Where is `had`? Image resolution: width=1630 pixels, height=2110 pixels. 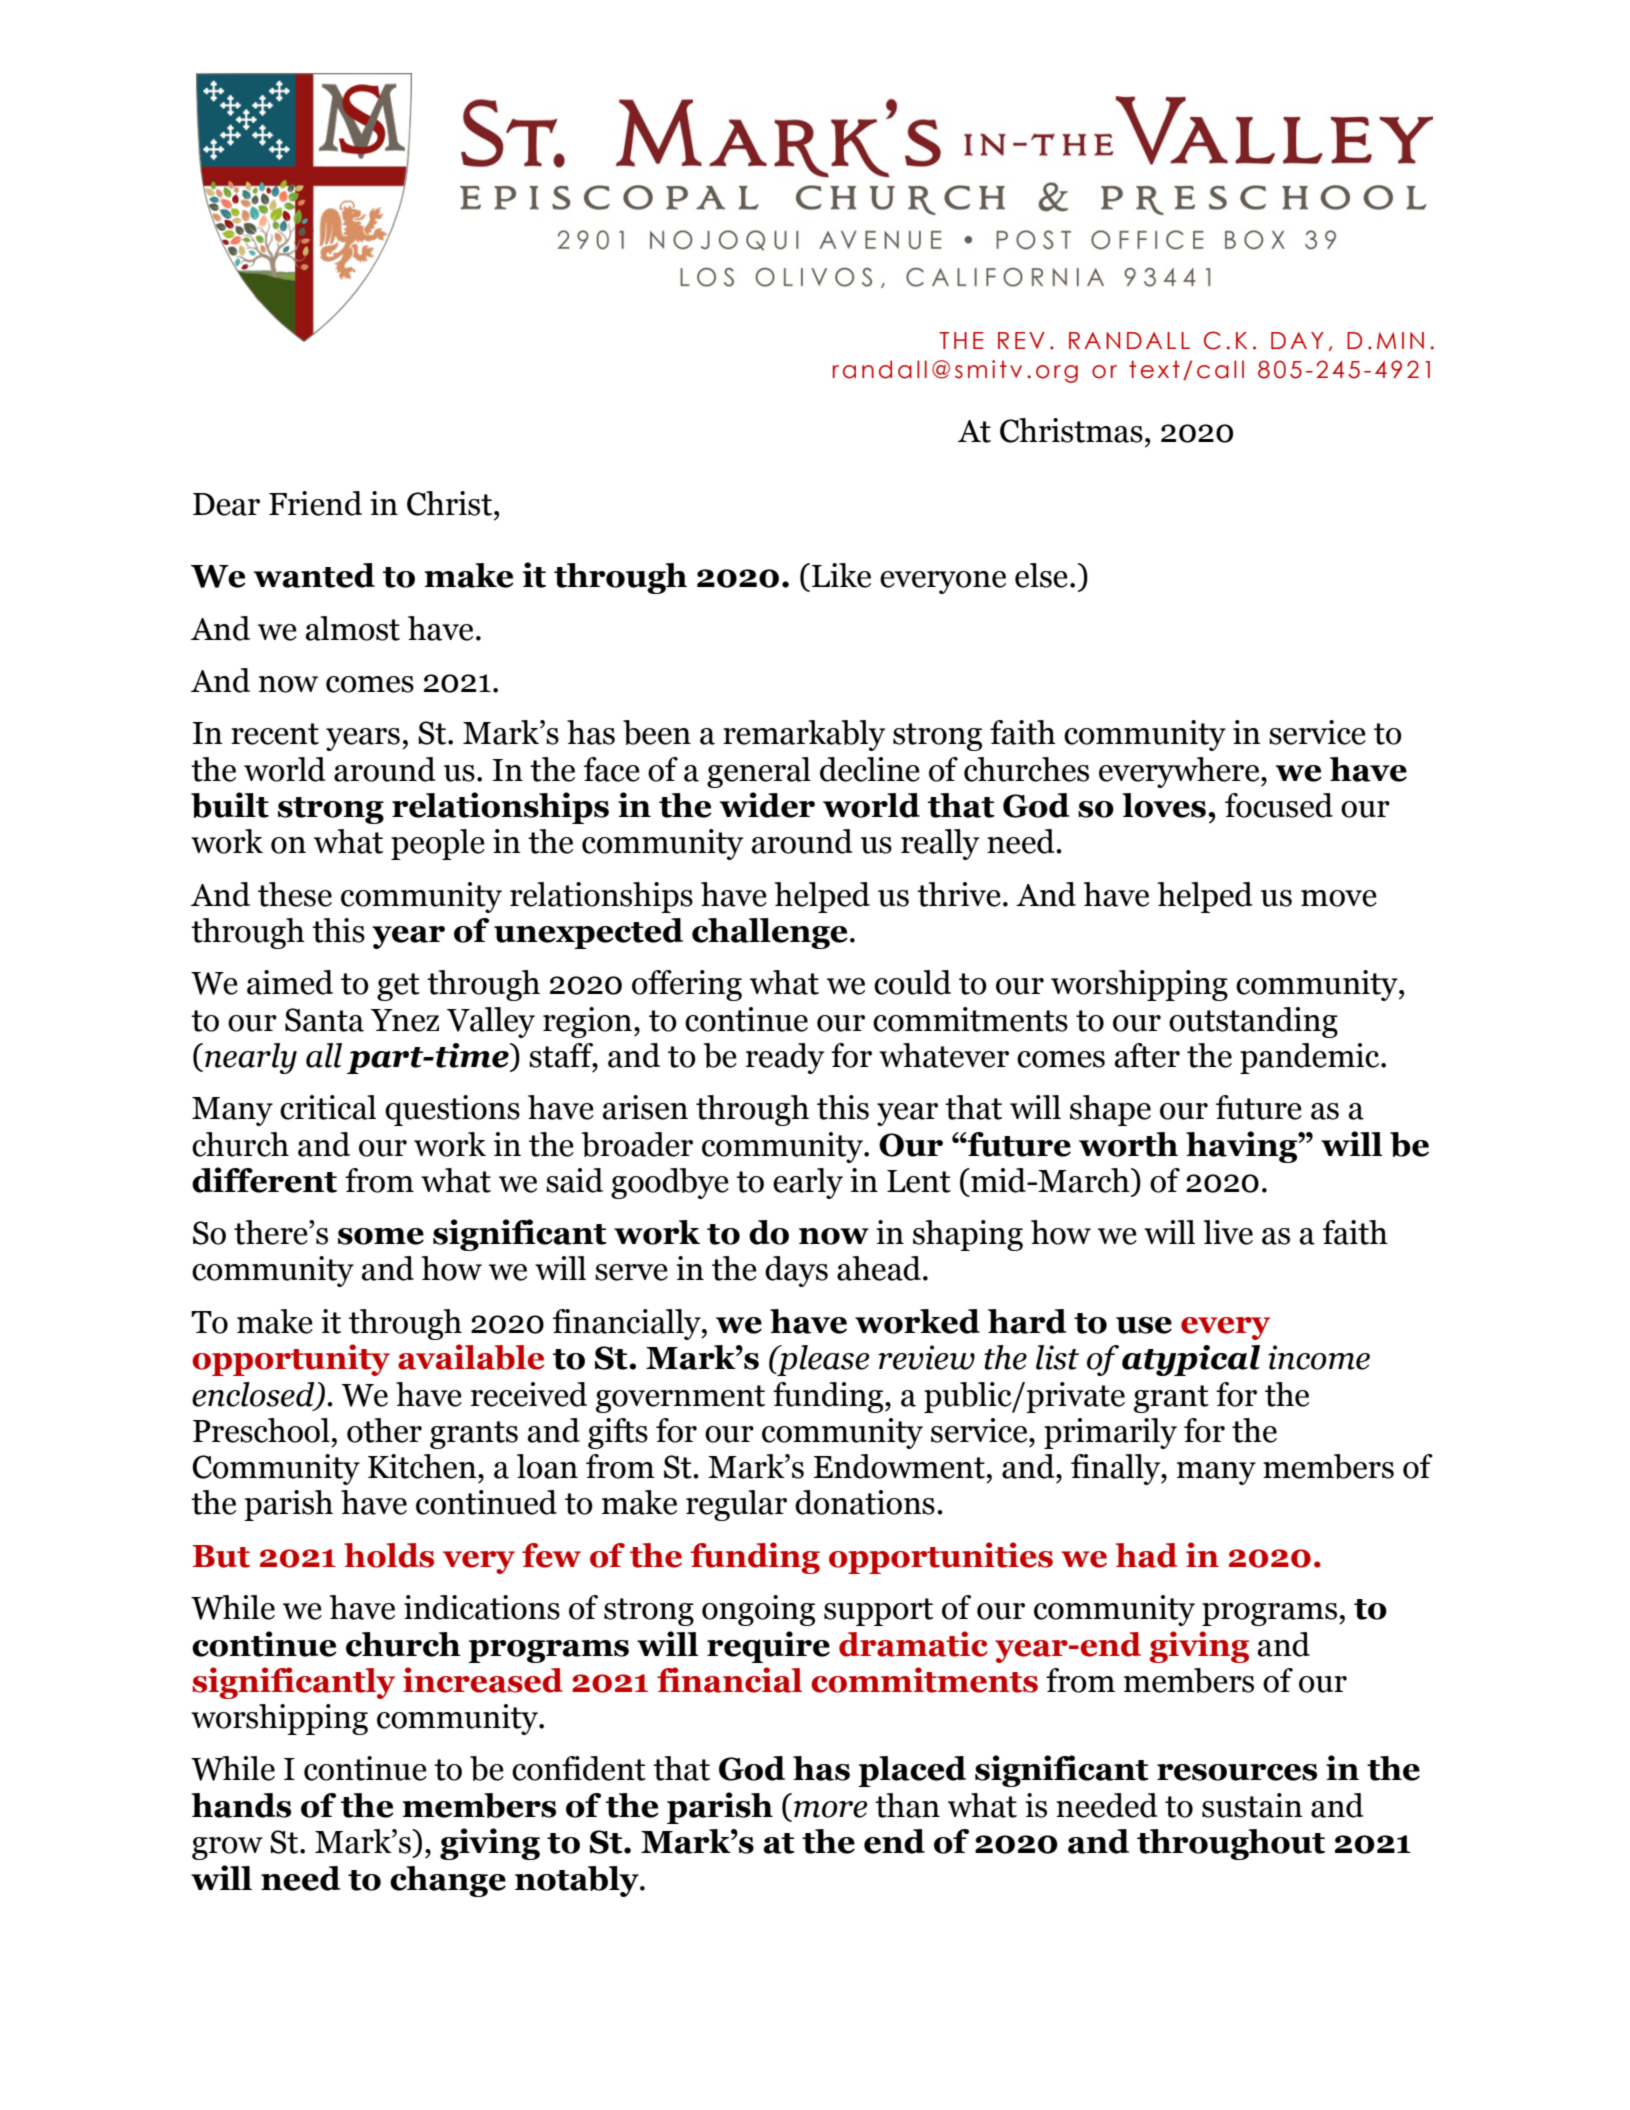
had is located at coordinates (1146, 1555).
